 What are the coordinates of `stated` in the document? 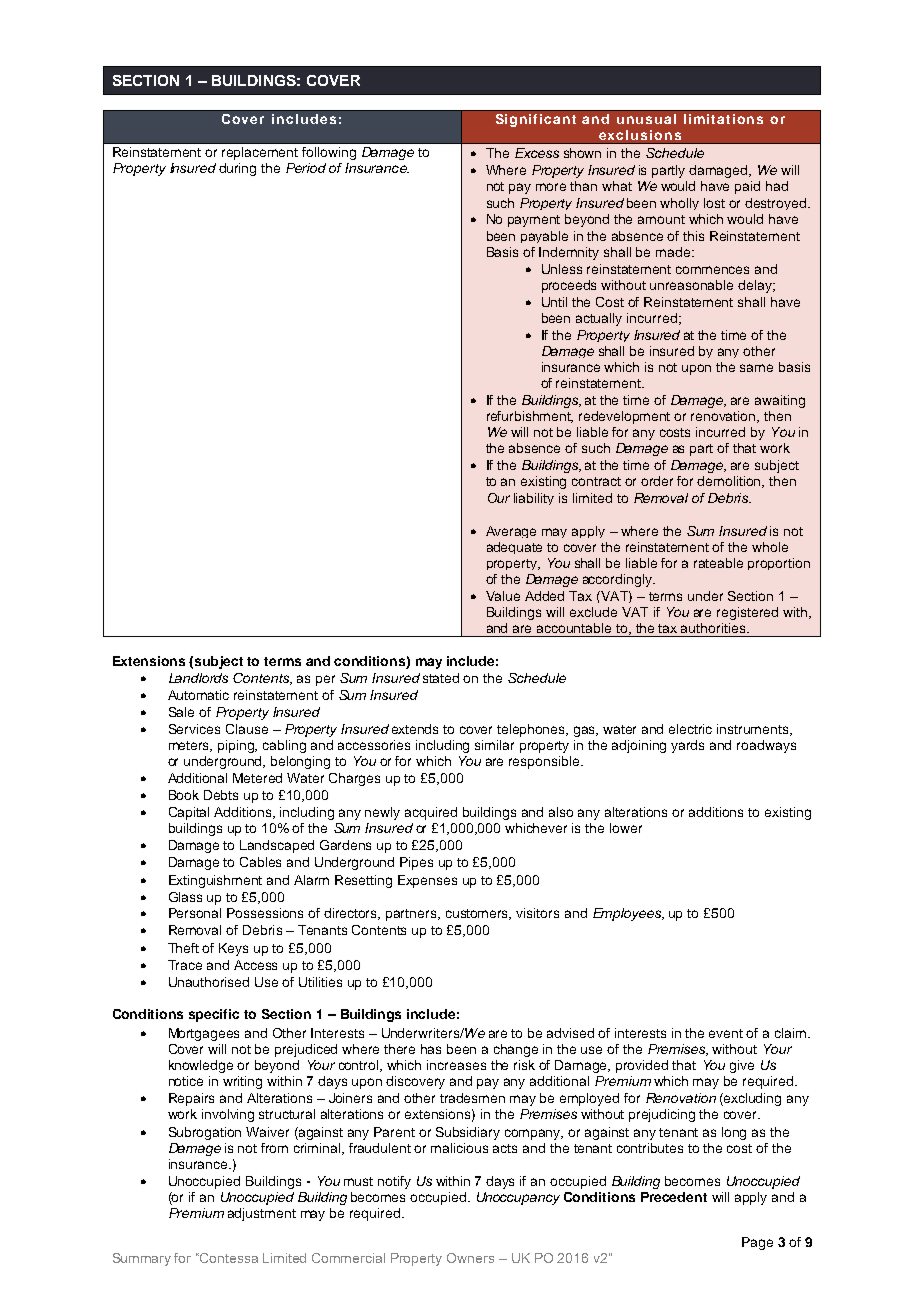 It's located at (441, 678).
